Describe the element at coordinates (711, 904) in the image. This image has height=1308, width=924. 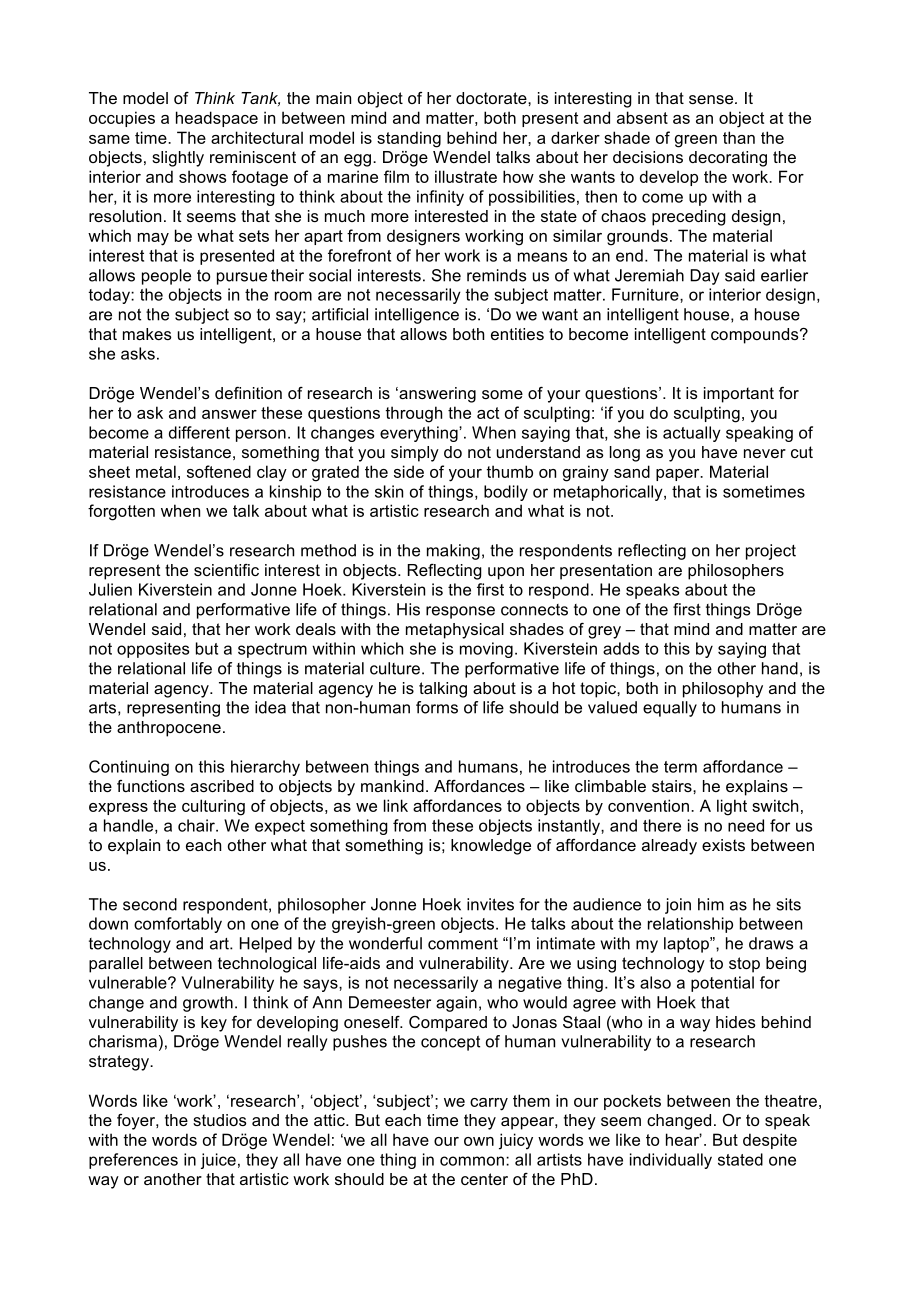
I see `him` at that location.
